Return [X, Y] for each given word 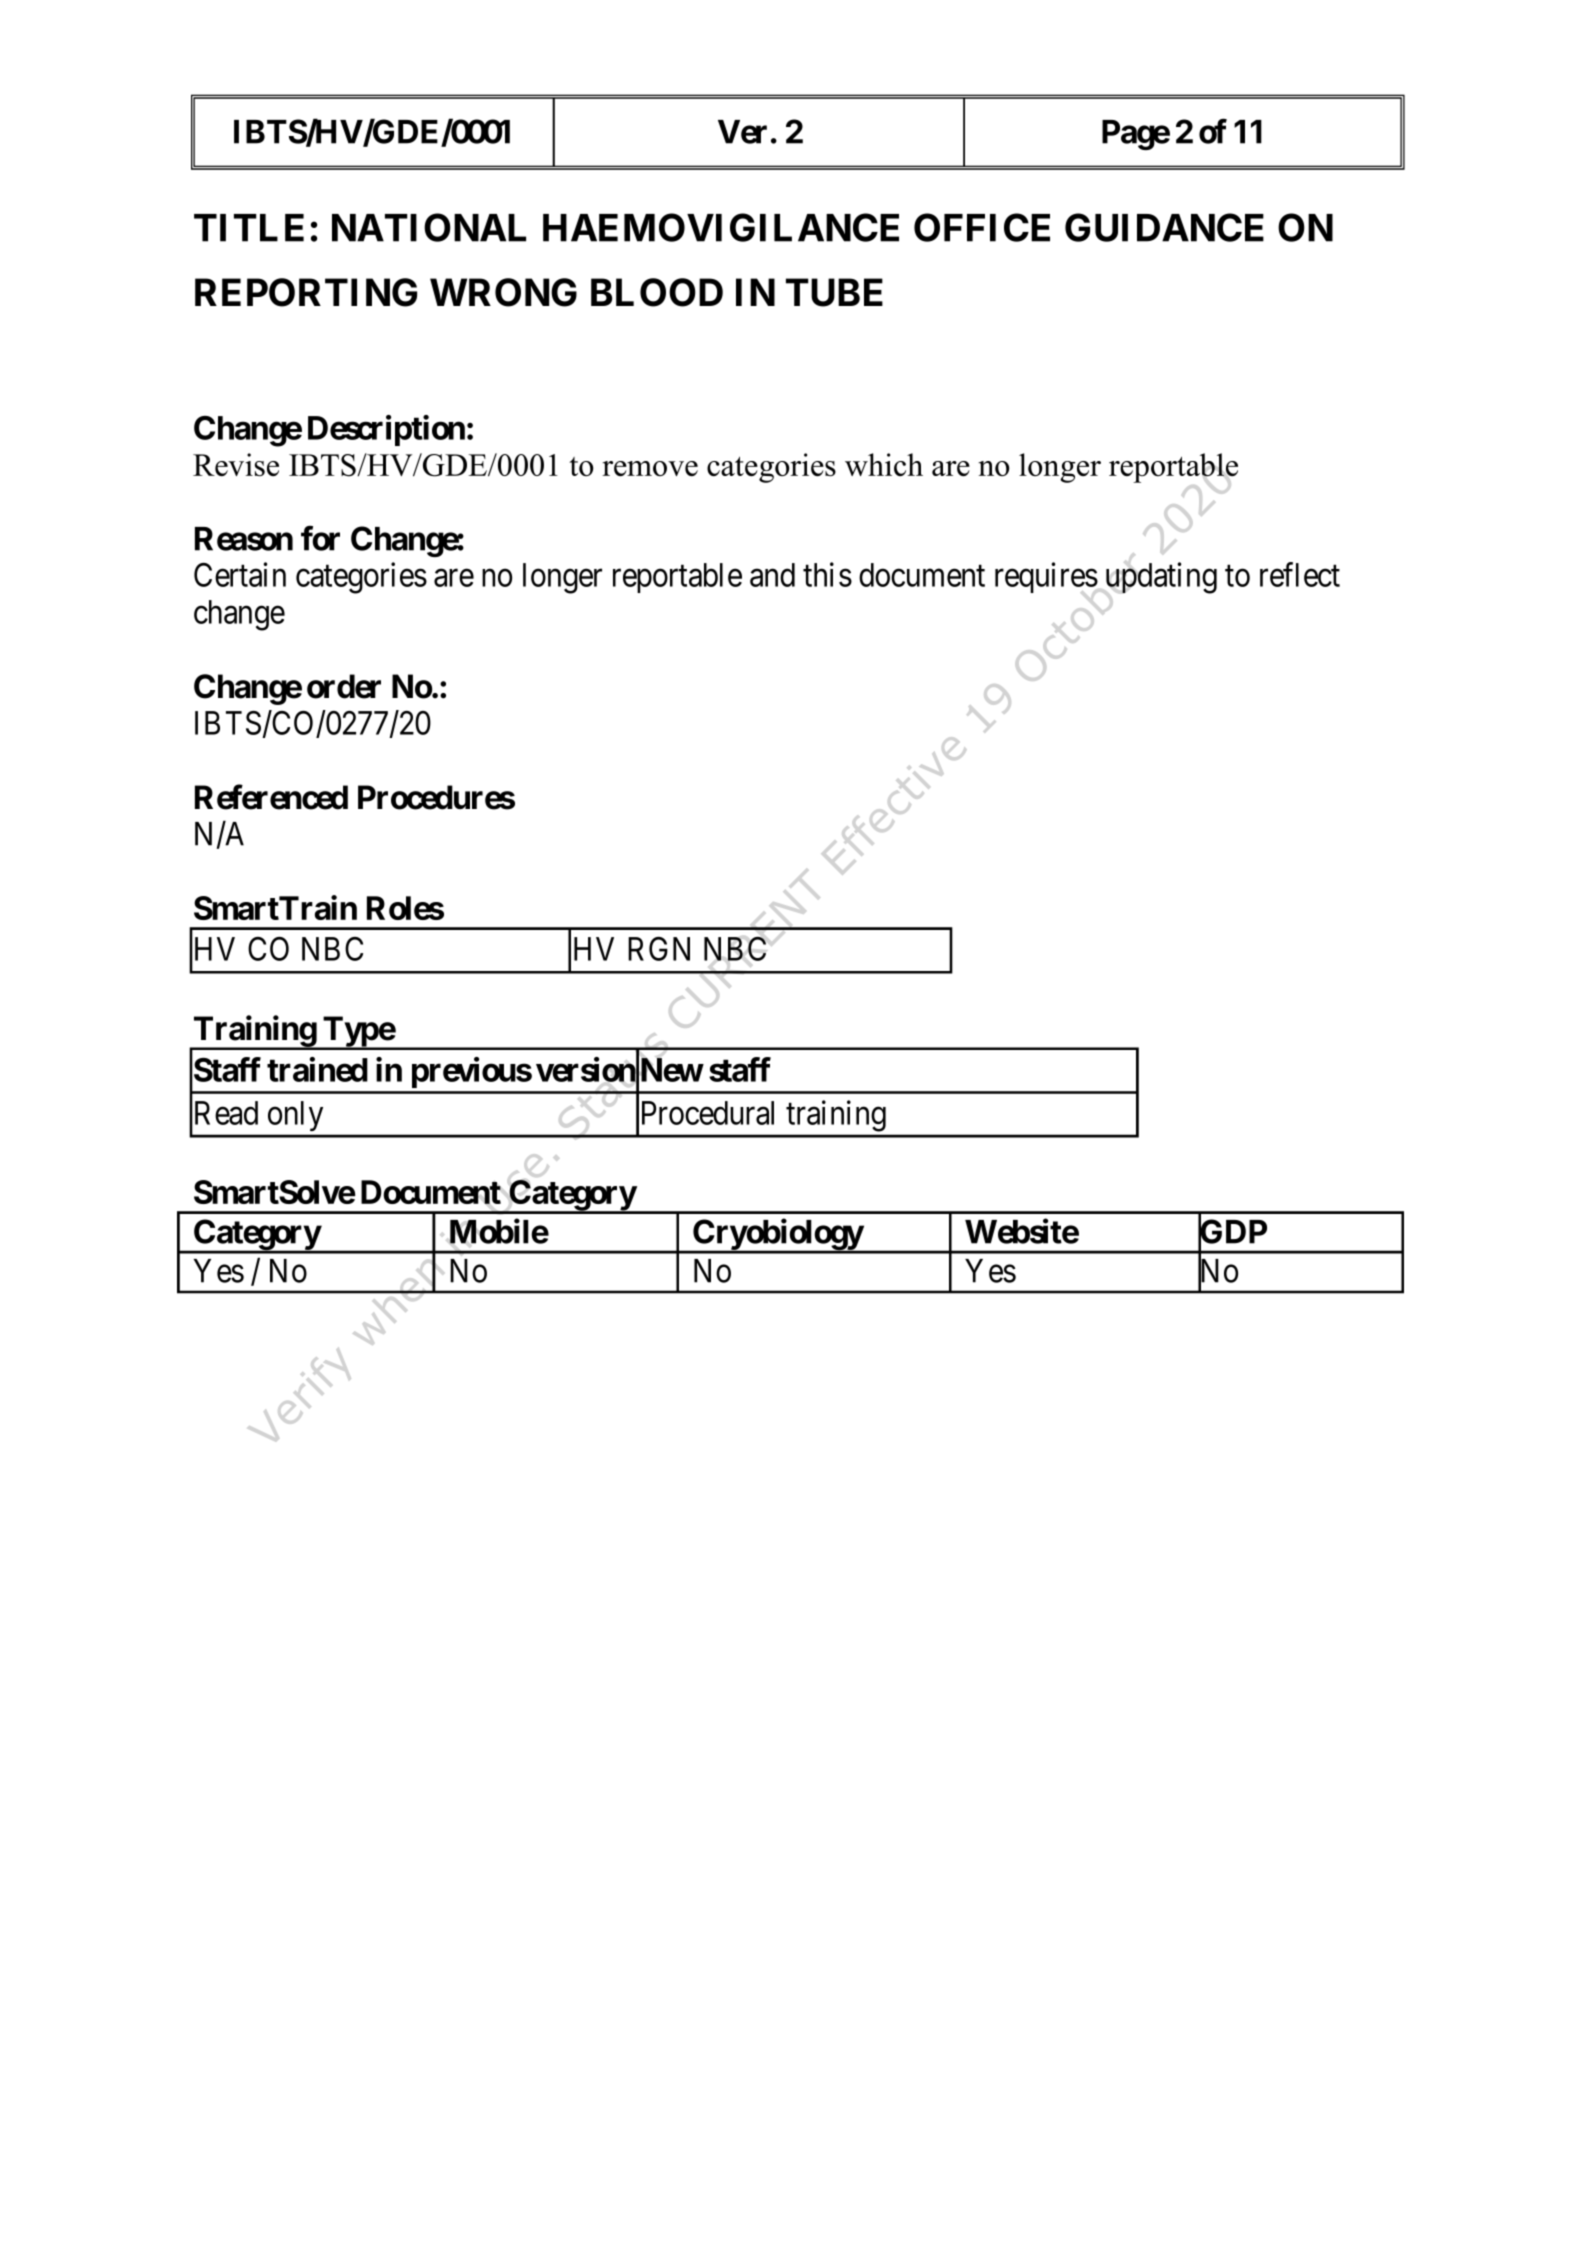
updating [1161, 578]
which [884, 464]
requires [1046, 577]
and [772, 575]
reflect [1300, 574]
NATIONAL [429, 227]
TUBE [834, 292]
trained [317, 1069]
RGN [659, 949]
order [344, 686]
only [295, 1116]
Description [386, 430]
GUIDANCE [1164, 227]
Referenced [271, 797]
